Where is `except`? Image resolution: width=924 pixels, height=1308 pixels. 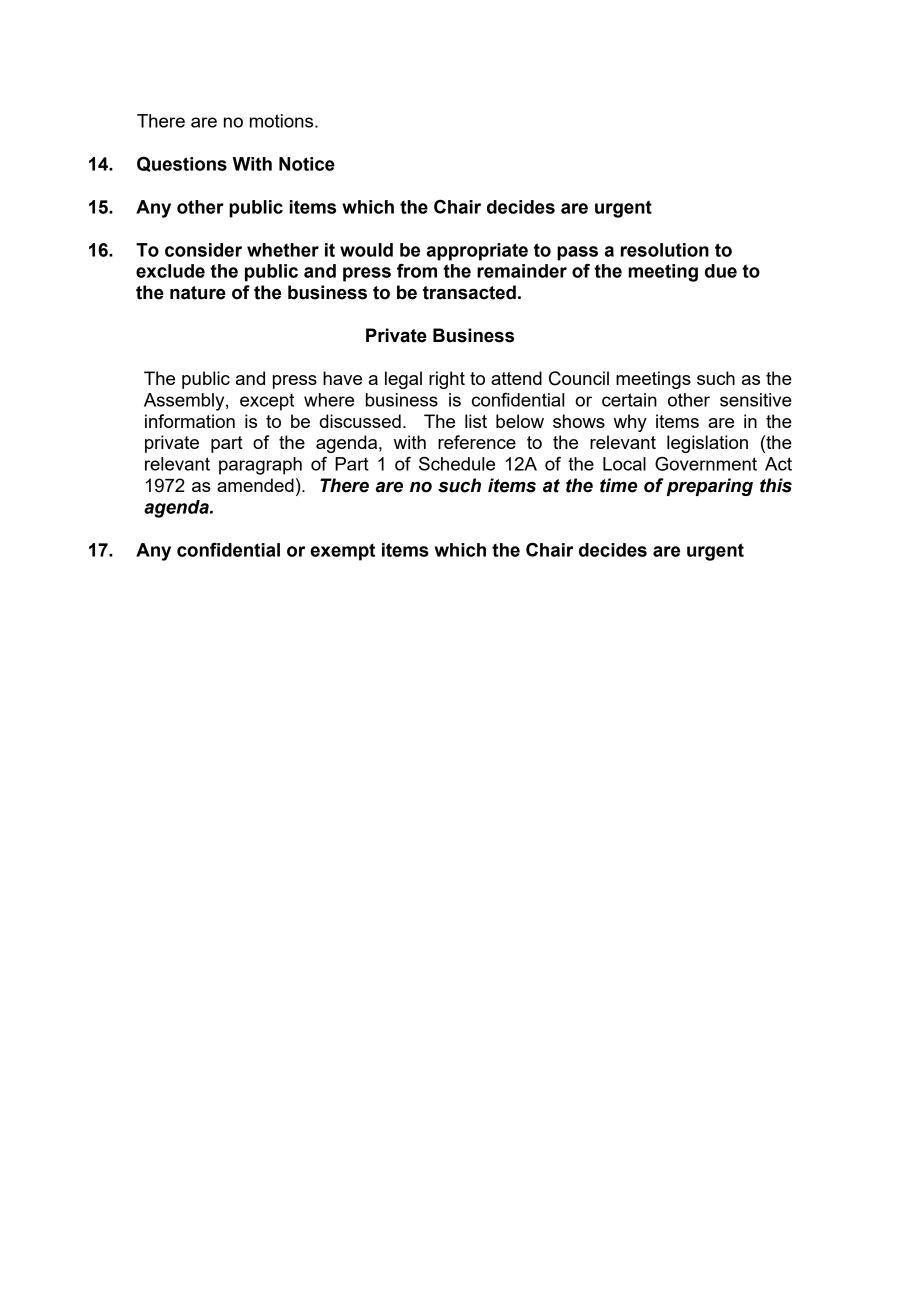
except is located at coordinates (267, 402).
